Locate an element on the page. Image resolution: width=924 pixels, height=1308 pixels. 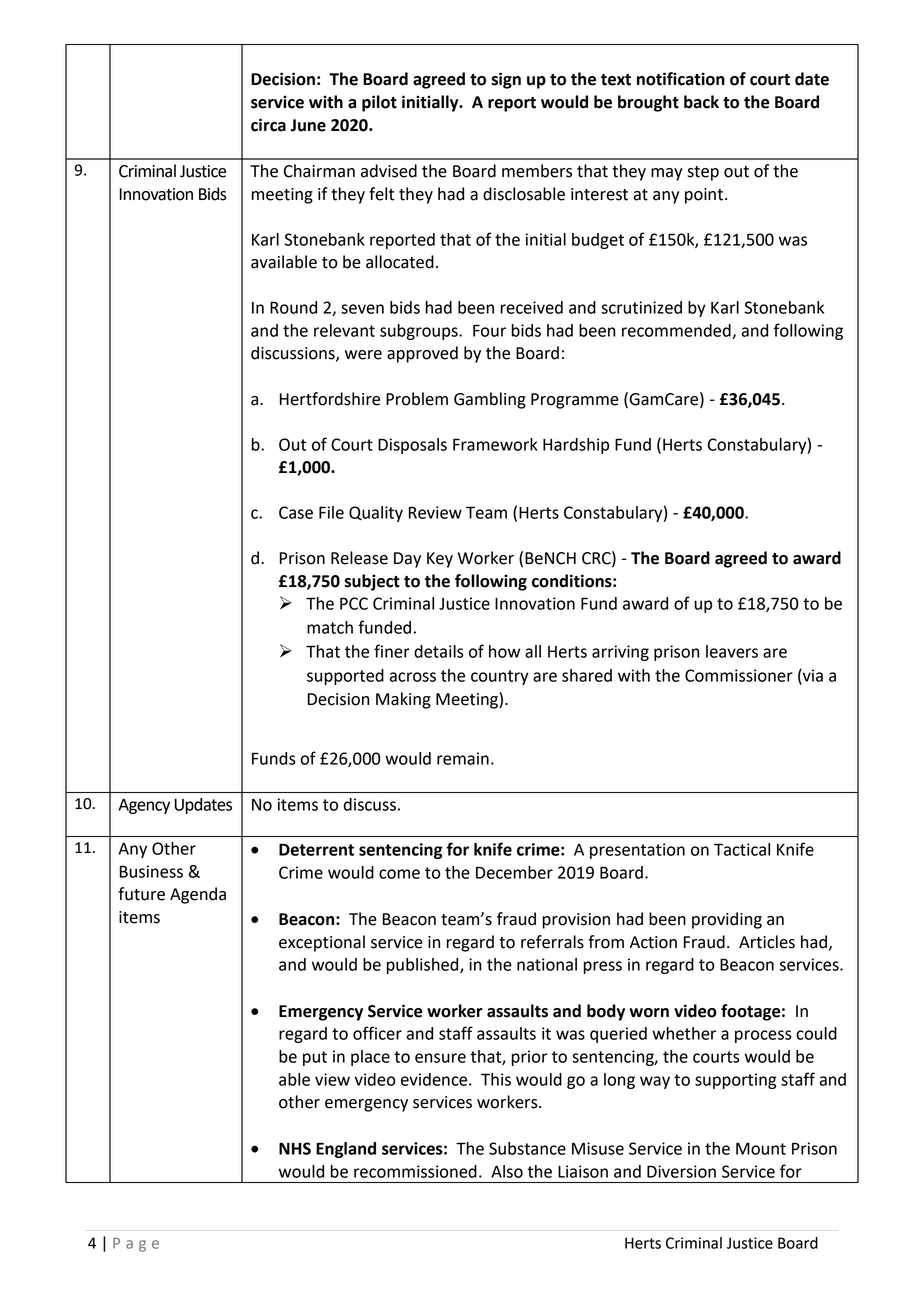
Also is located at coordinates (507, 1171).
